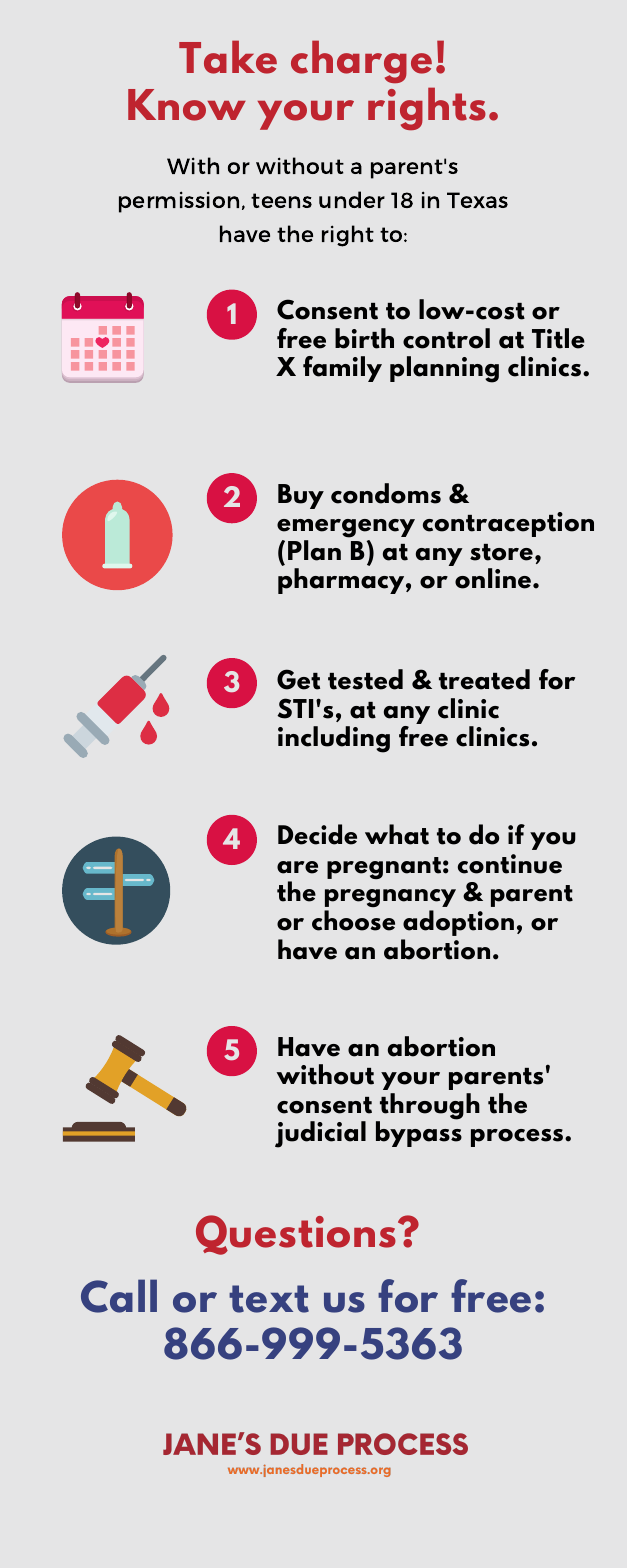 The height and width of the screenshot is (1568, 627). I want to click on Get, so click(298, 679).
